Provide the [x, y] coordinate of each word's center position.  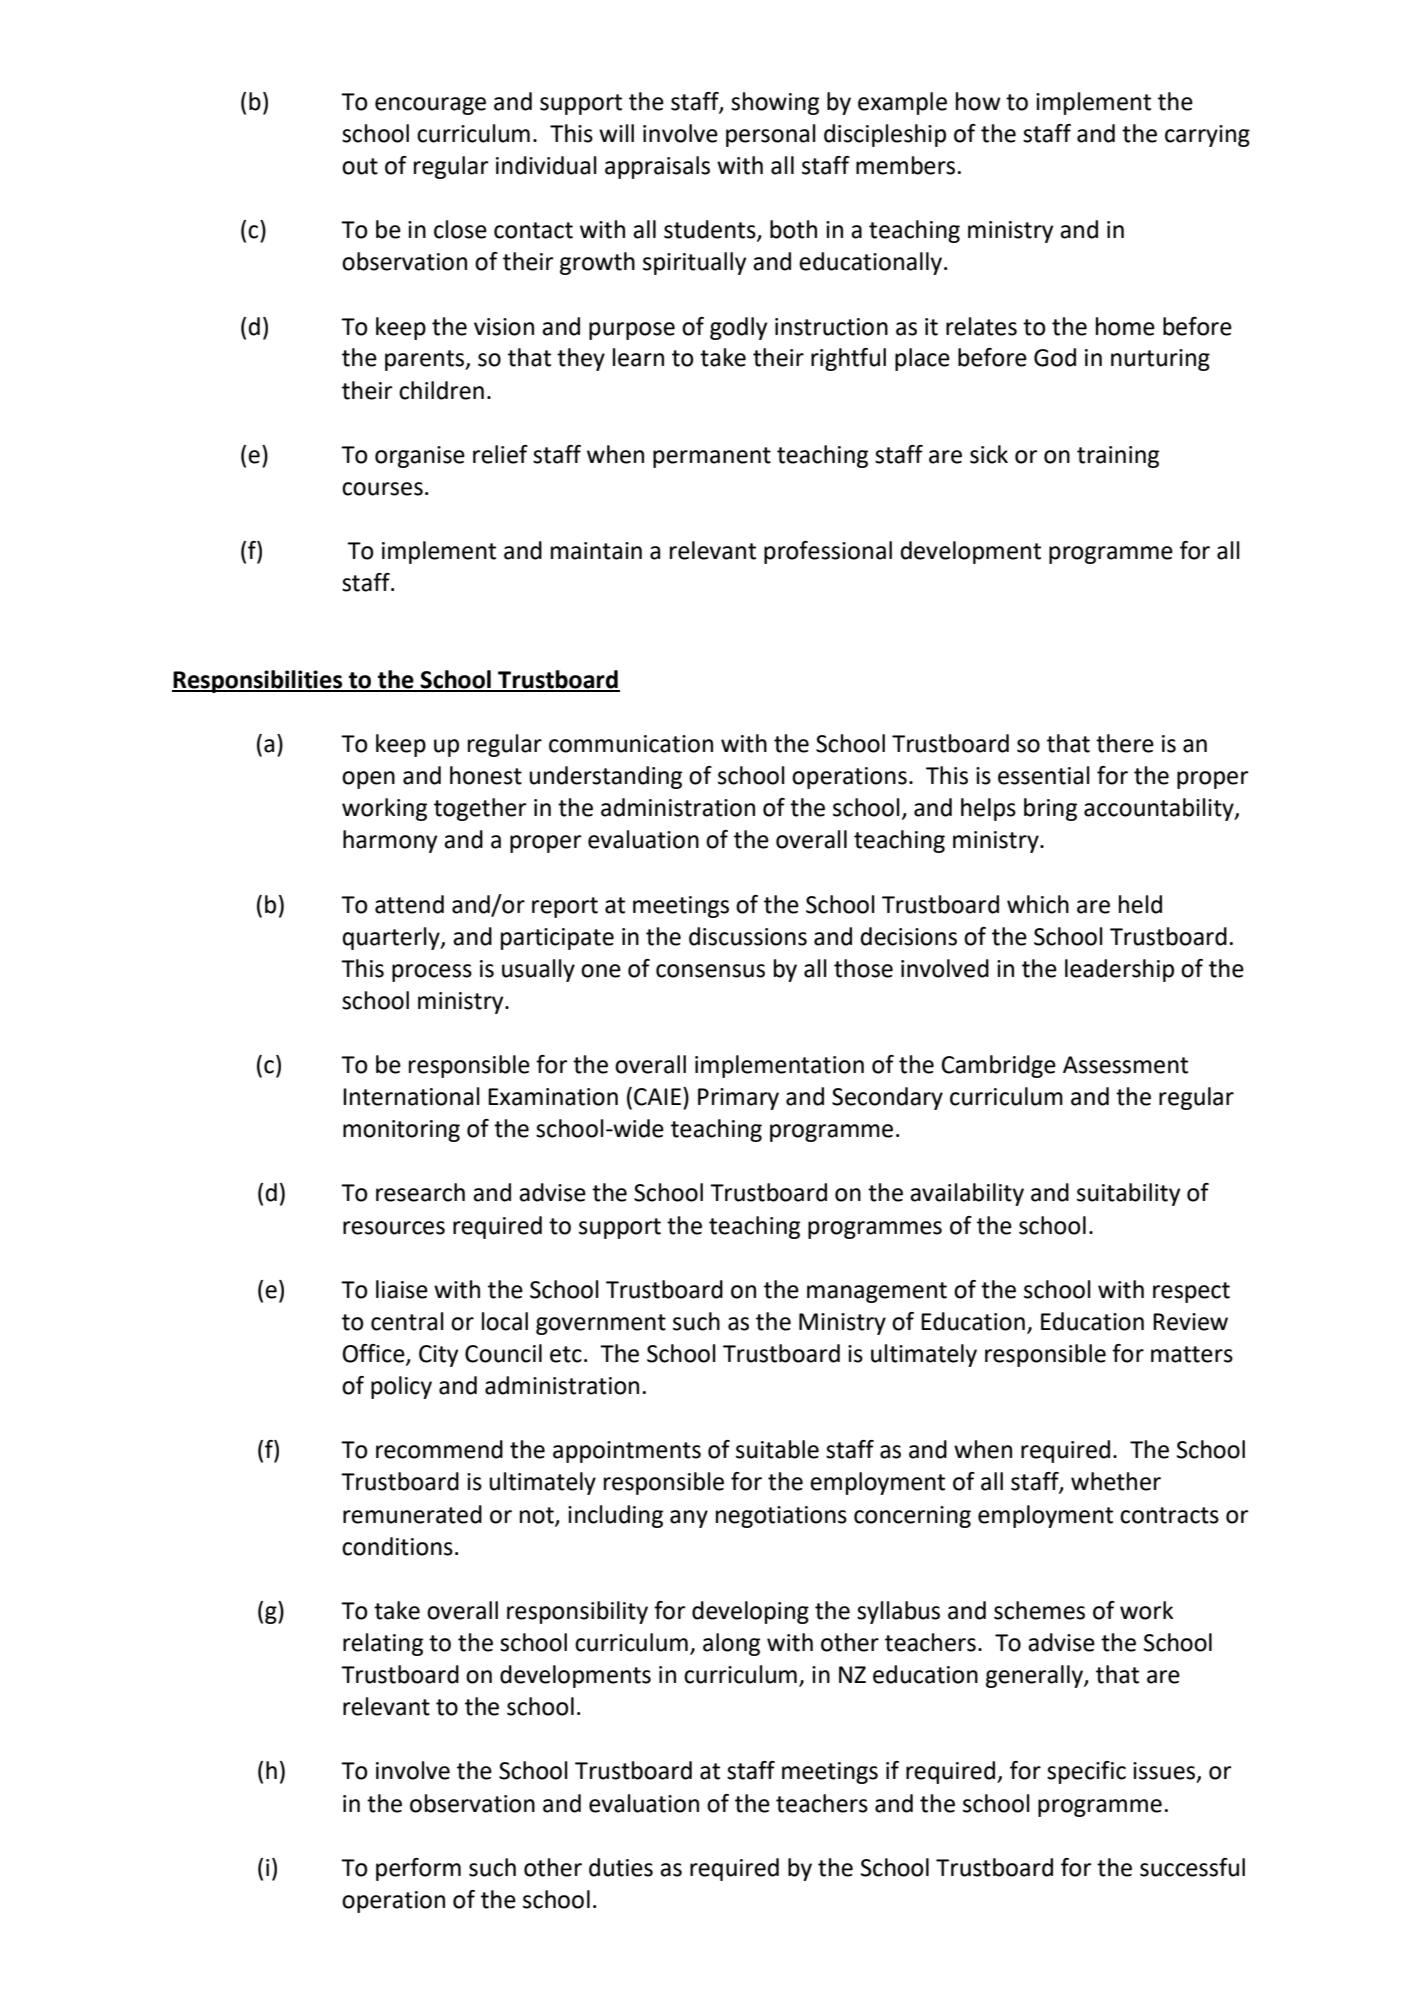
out [360, 166]
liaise [402, 1289]
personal [771, 135]
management [877, 1292]
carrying [1207, 136]
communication [631, 744]
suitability [1128, 1194]
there [1125, 743]
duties [621, 1867]
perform [418, 1869]
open [368, 780]
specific [1086, 1772]
